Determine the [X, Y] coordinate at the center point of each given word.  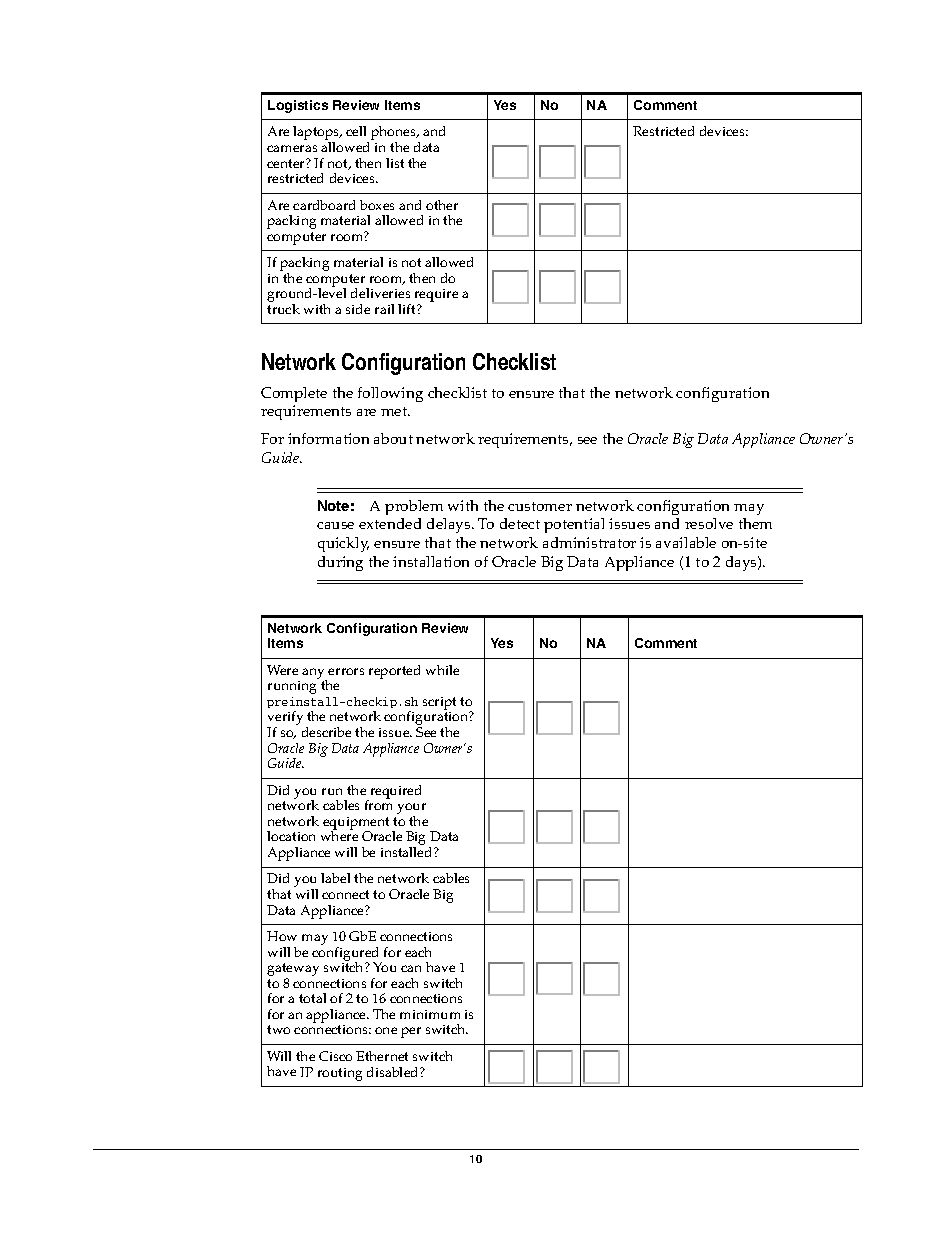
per [411, 1032]
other [442, 205]
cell [356, 131]
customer [540, 506]
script [439, 705]
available [686, 542]
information [328, 438]
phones [394, 134]
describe [326, 732]
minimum [430, 1014]
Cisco [335, 1056]
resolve [709, 523]
